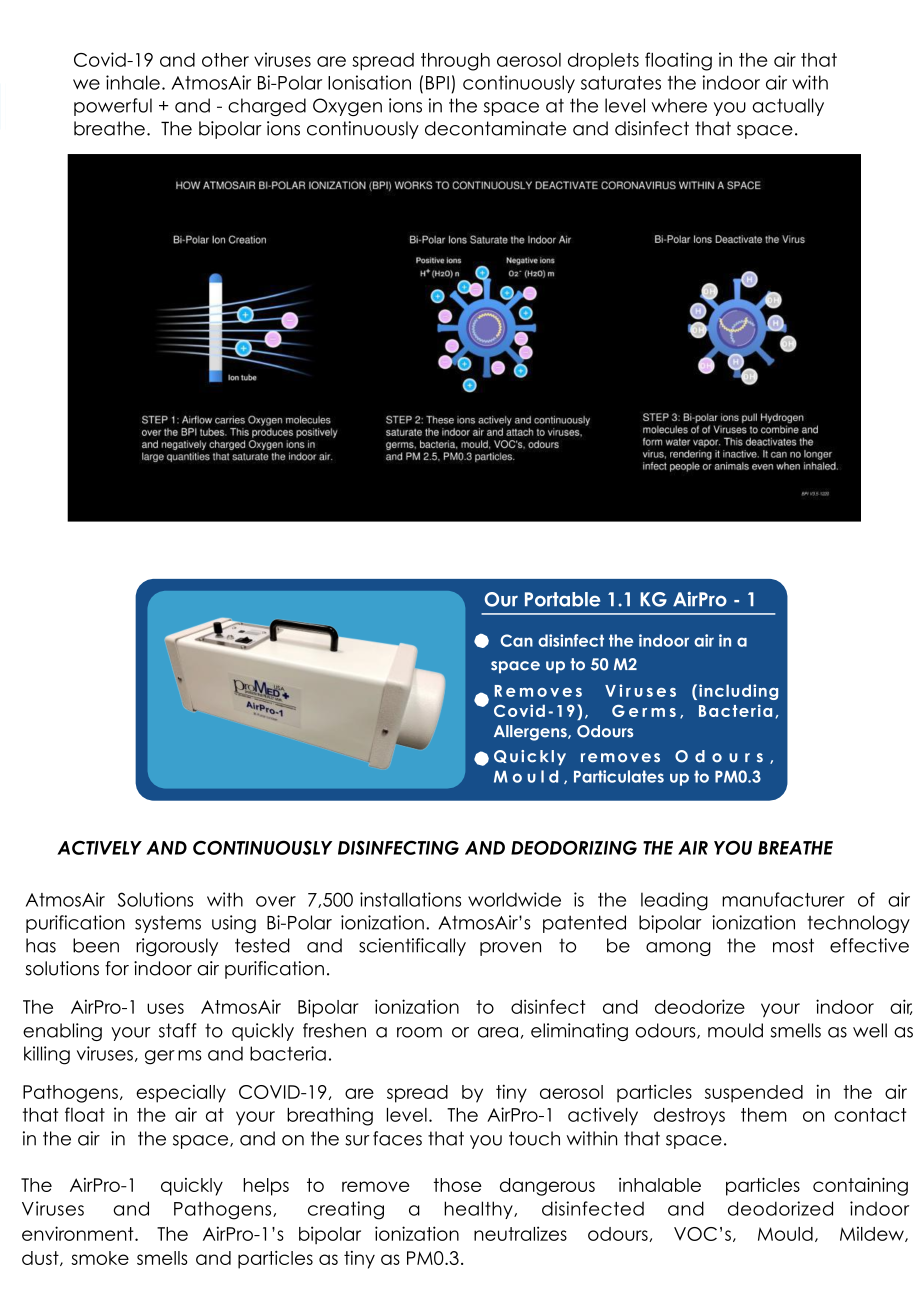 The image size is (924, 1308). I want to click on staff, so click(178, 1030).
